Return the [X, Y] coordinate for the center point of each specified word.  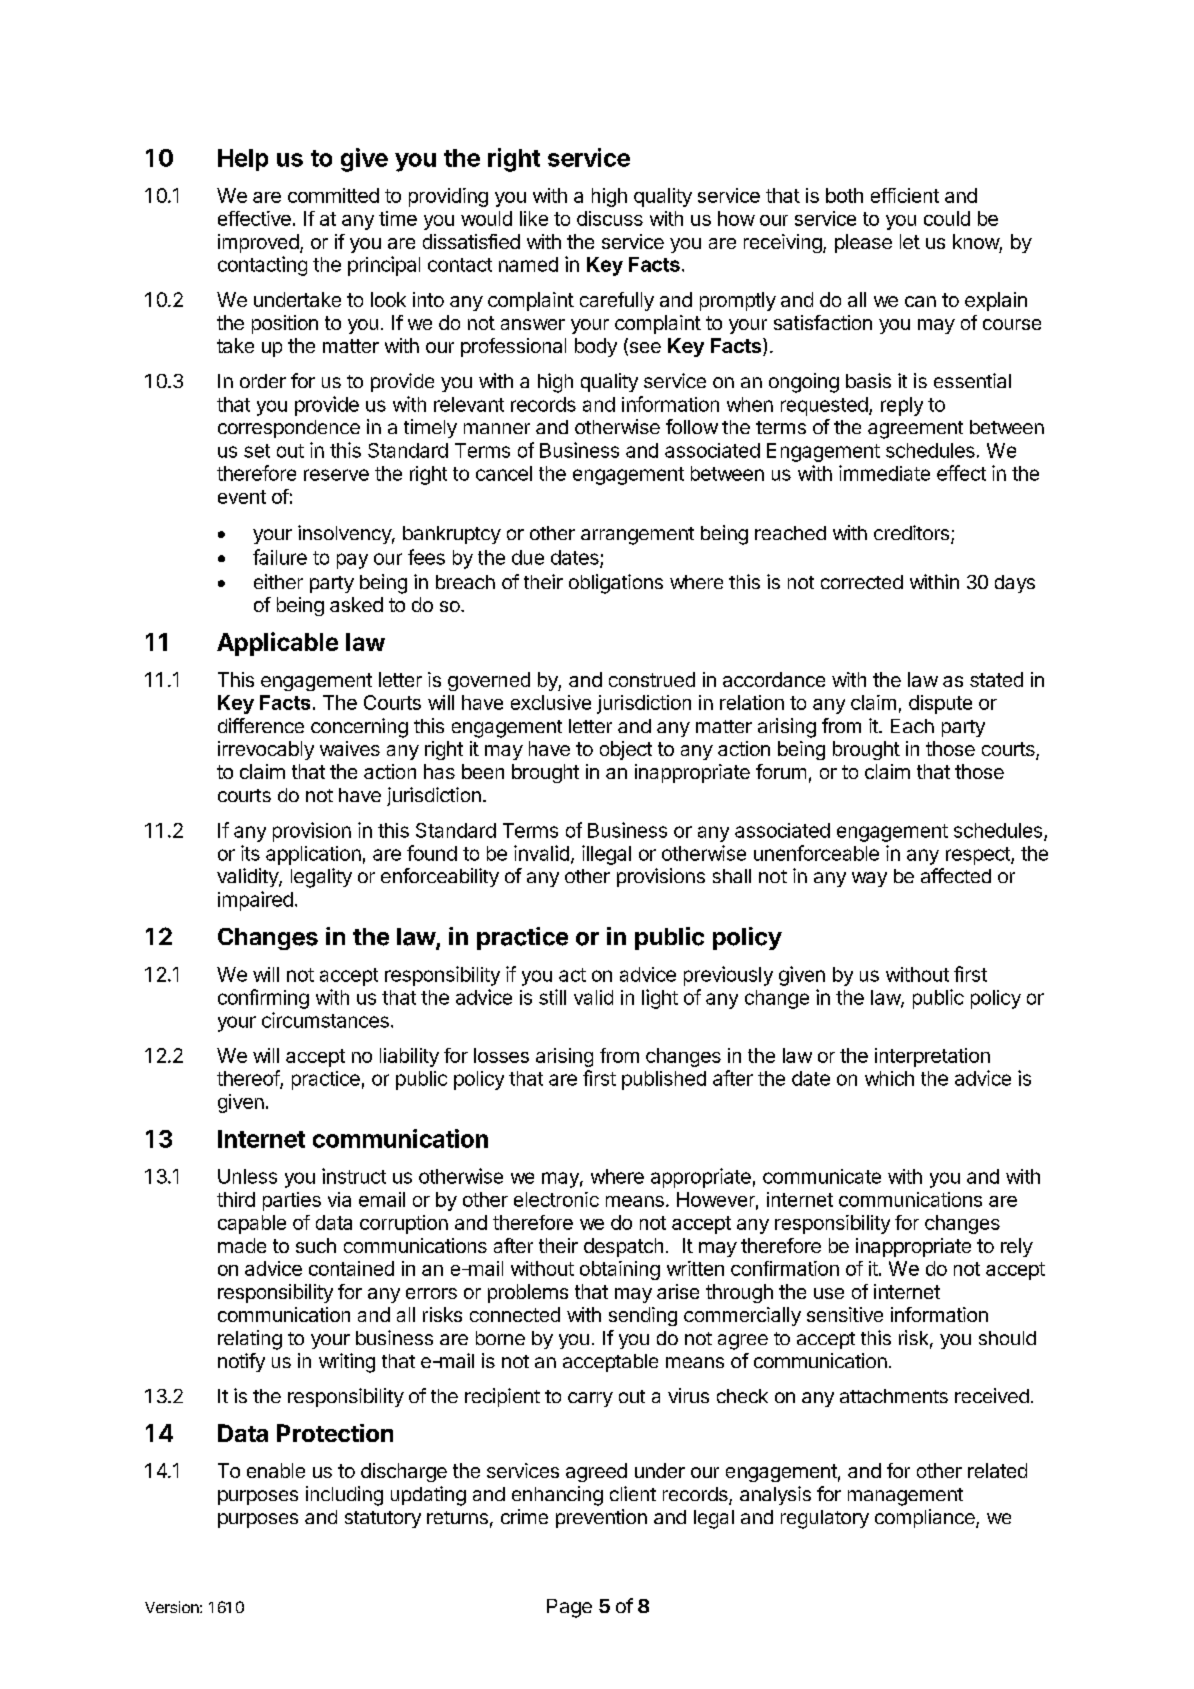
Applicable [277, 644]
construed [652, 679]
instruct [354, 1176]
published [664, 1080]
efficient [905, 195]
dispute [940, 704]
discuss [610, 218]
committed [333, 195]
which [889, 1078]
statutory [383, 1519]
